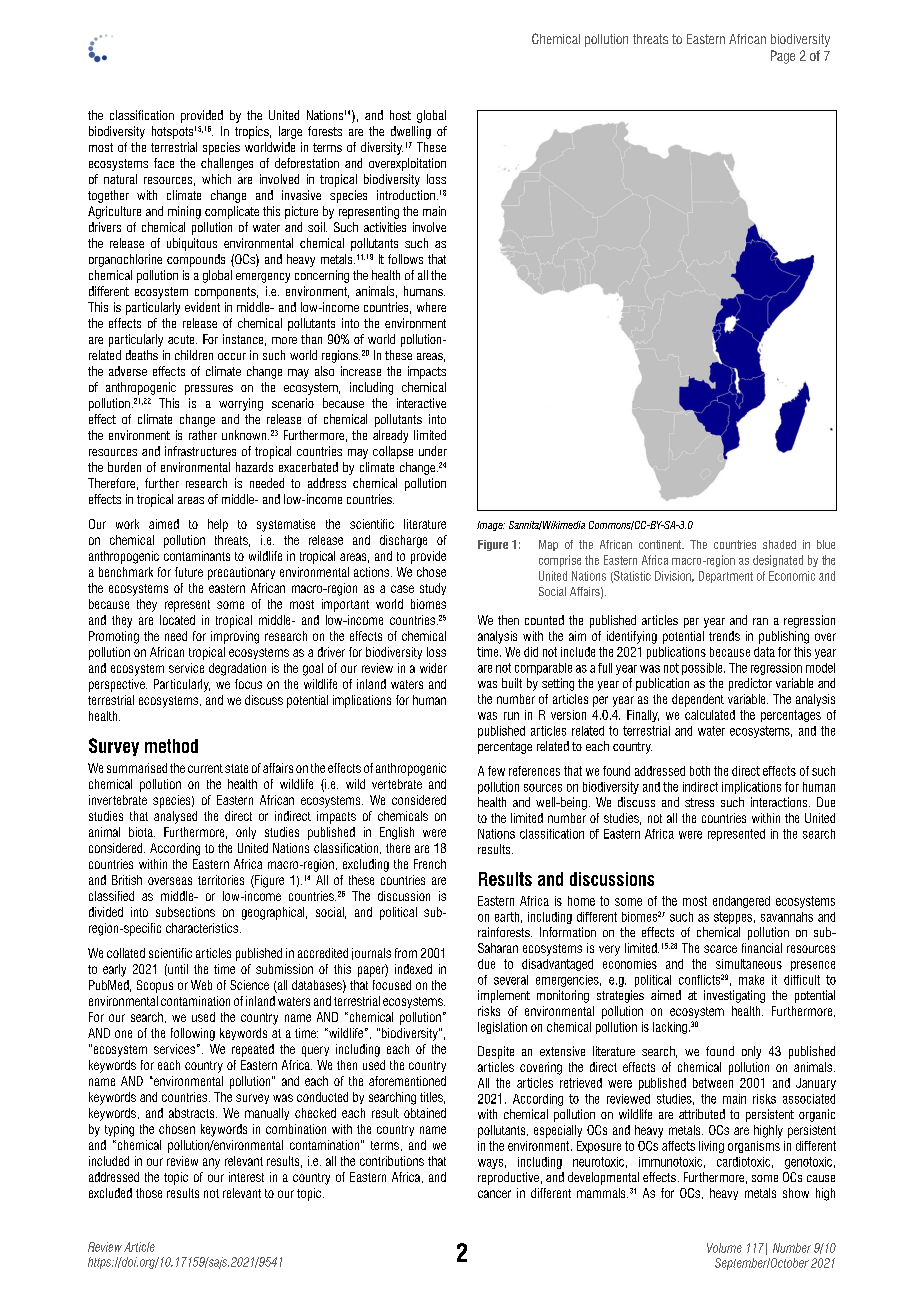 Image resolution: width=924 pixels, height=1308 pixels. What do you see at coordinates (164, 163) in the page?
I see `face` at bounding box center [164, 163].
